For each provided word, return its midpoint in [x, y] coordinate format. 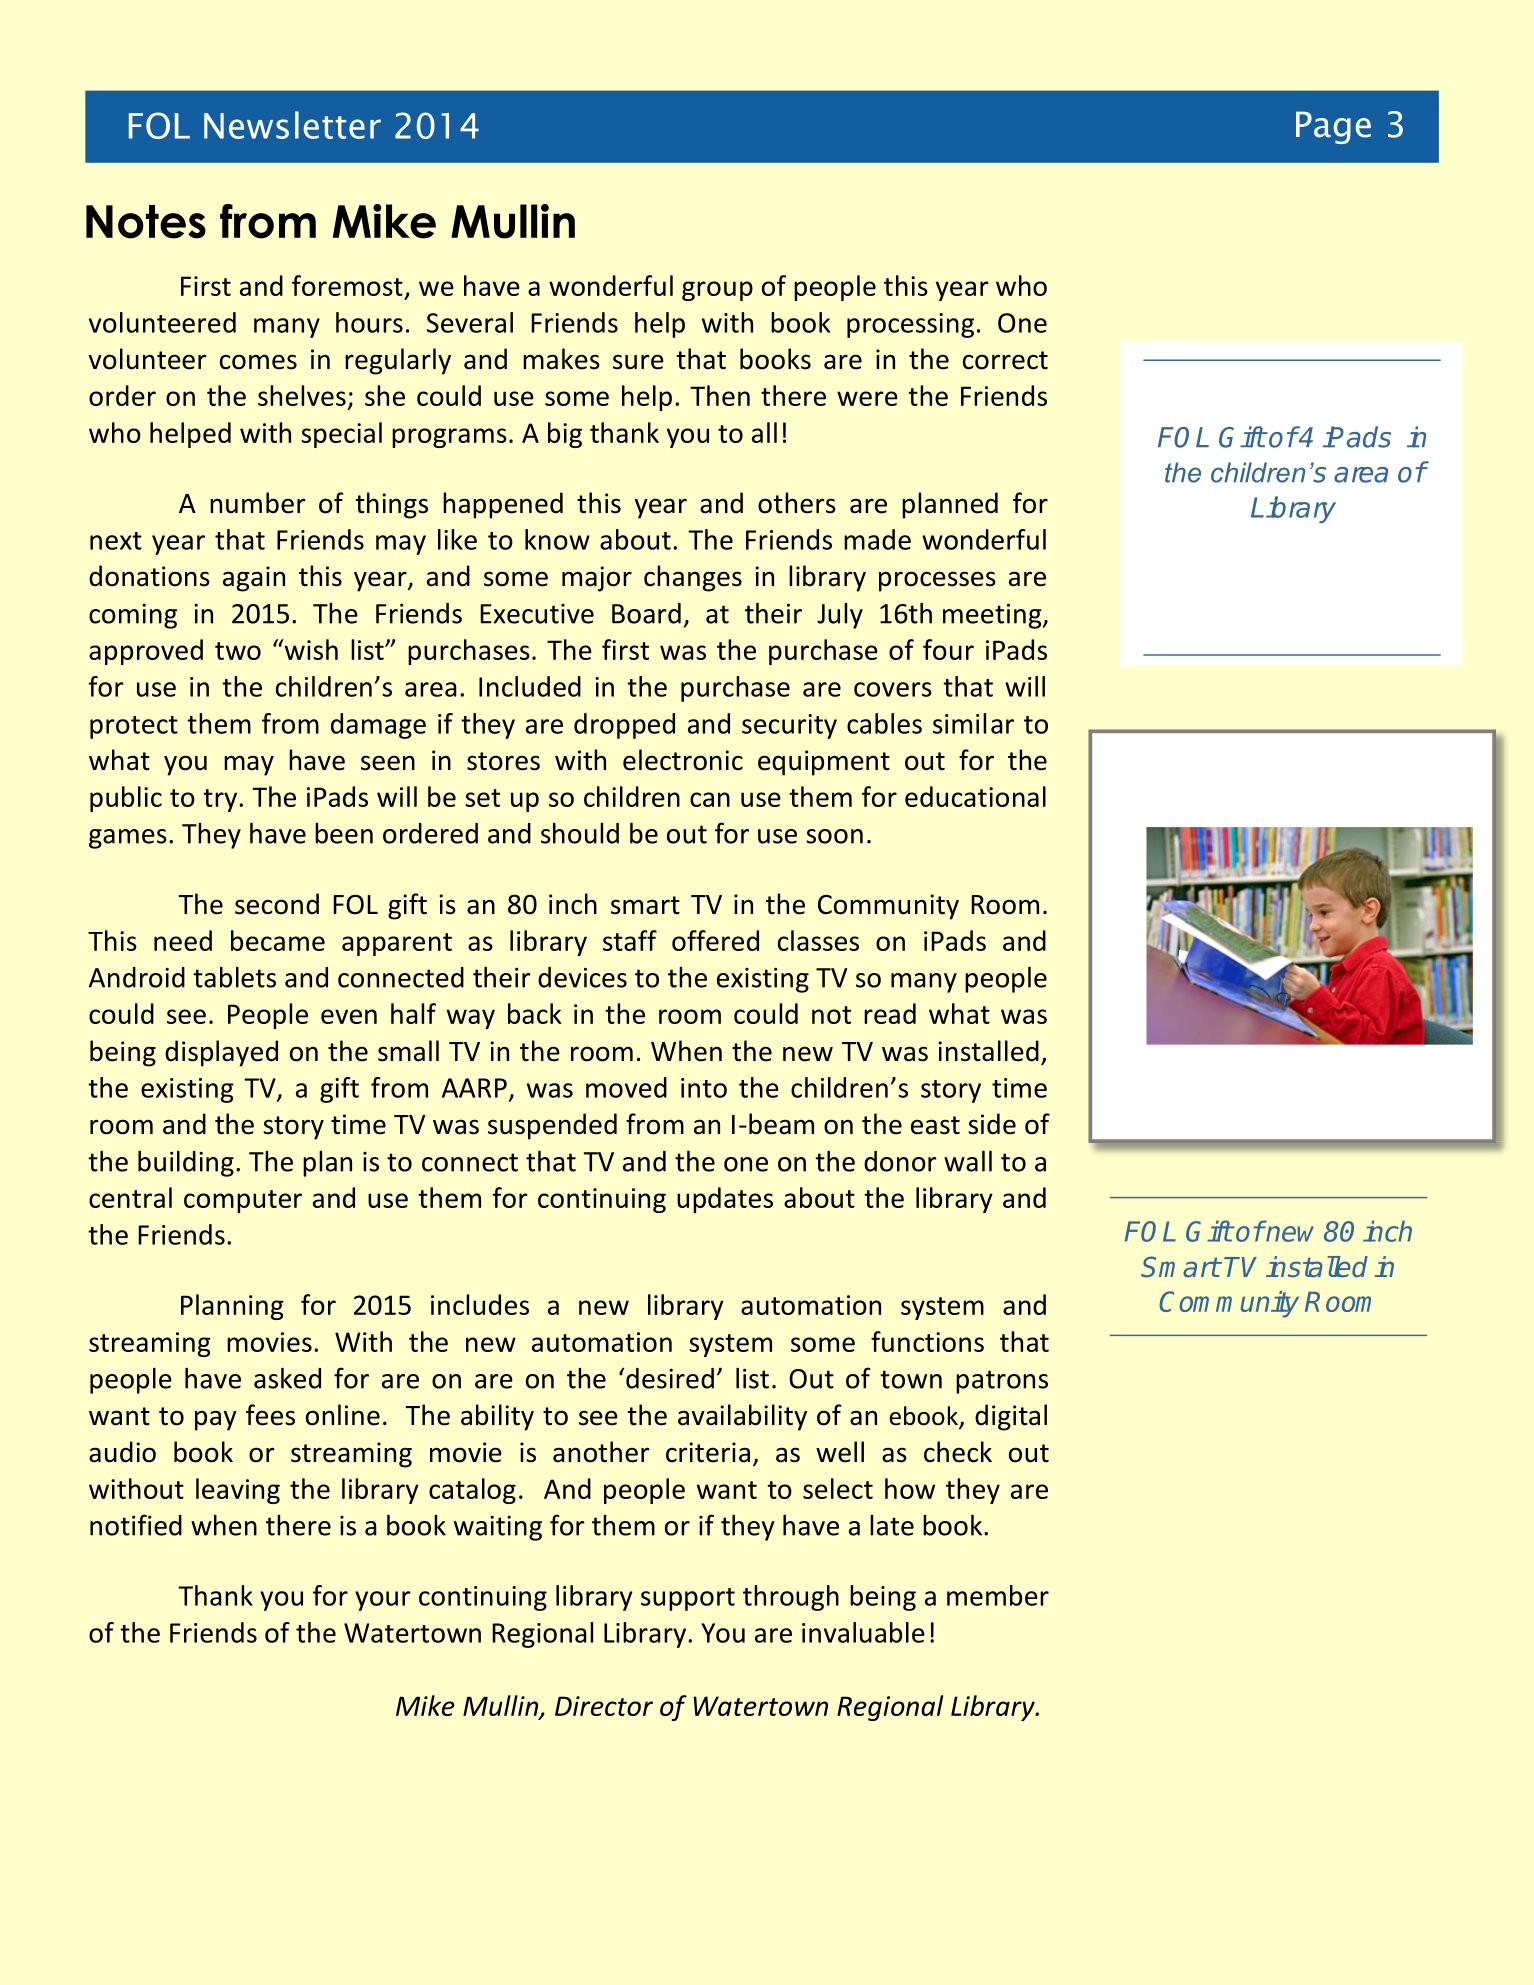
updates [725, 1200]
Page [1333, 127]
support [688, 1599]
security [789, 726]
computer [243, 1201]
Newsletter [292, 125]
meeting [993, 616]
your [383, 1601]
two [238, 651]
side [992, 1124]
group [717, 291]
